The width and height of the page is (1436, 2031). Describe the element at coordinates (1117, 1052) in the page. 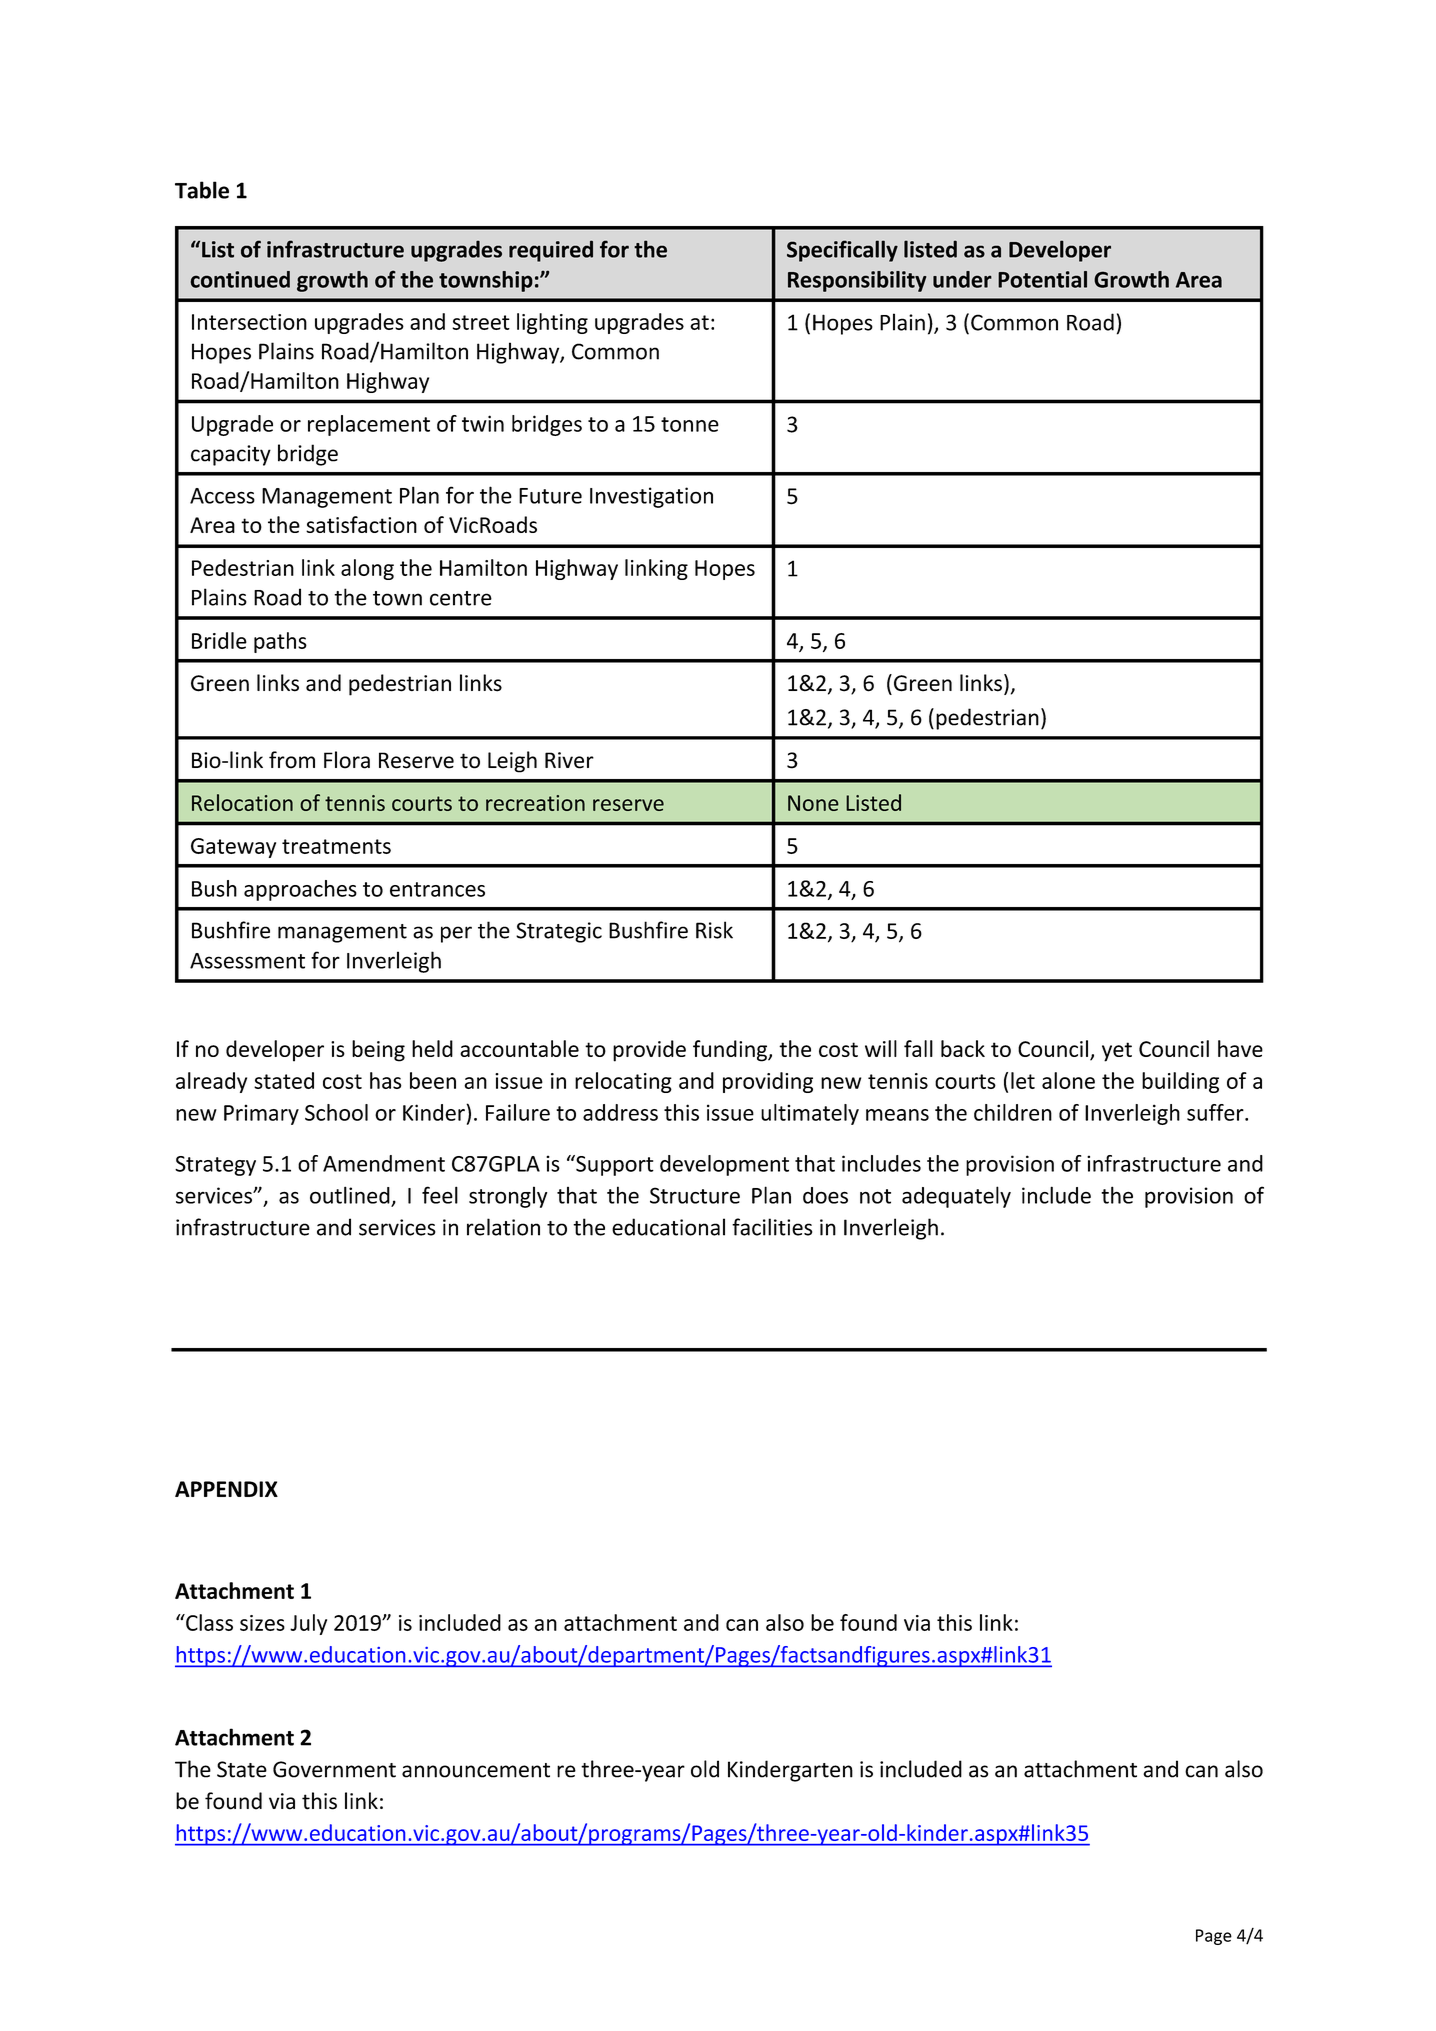

I see `yet` at that location.
